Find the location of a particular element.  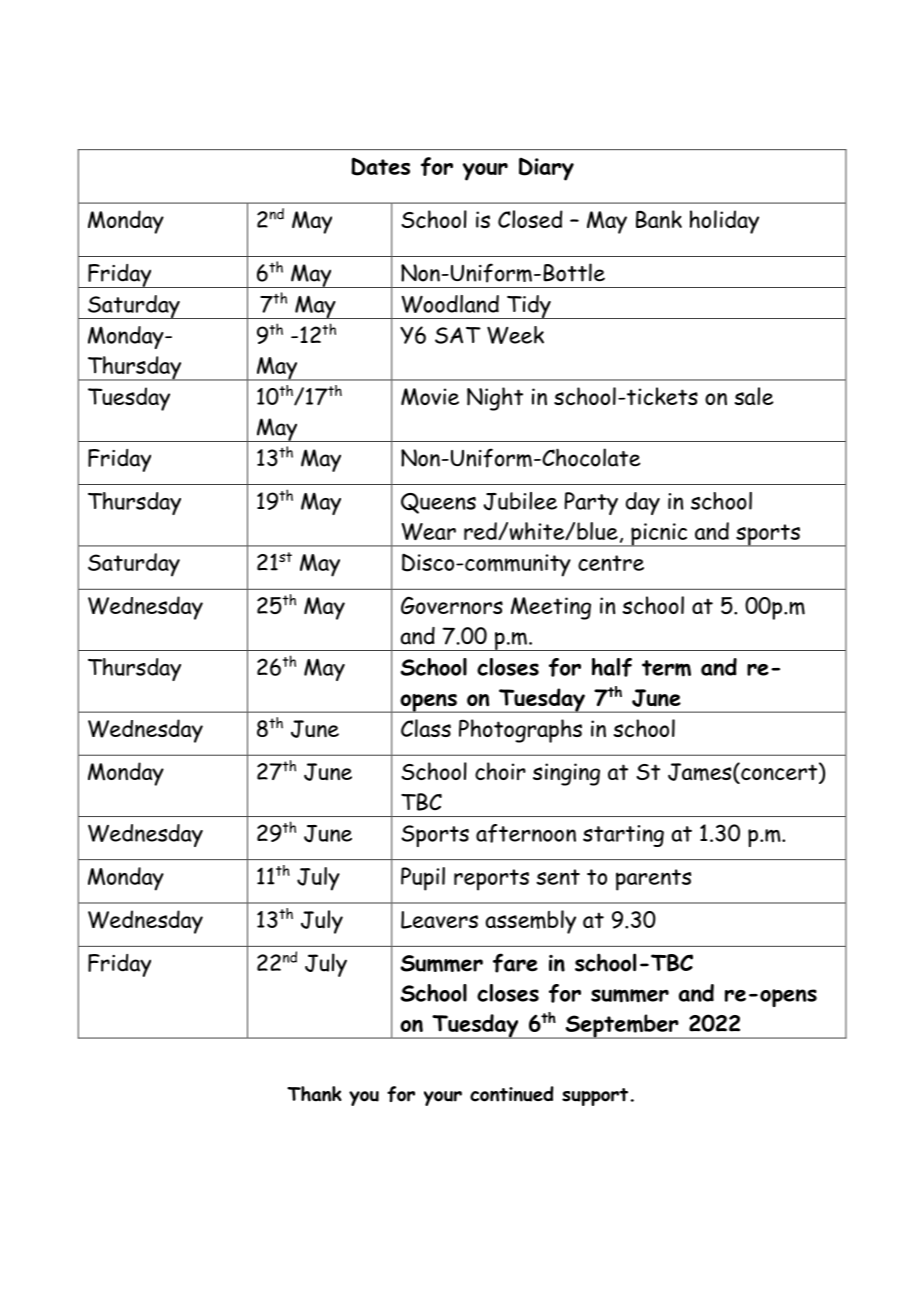

continued is located at coordinates (512, 1094).
